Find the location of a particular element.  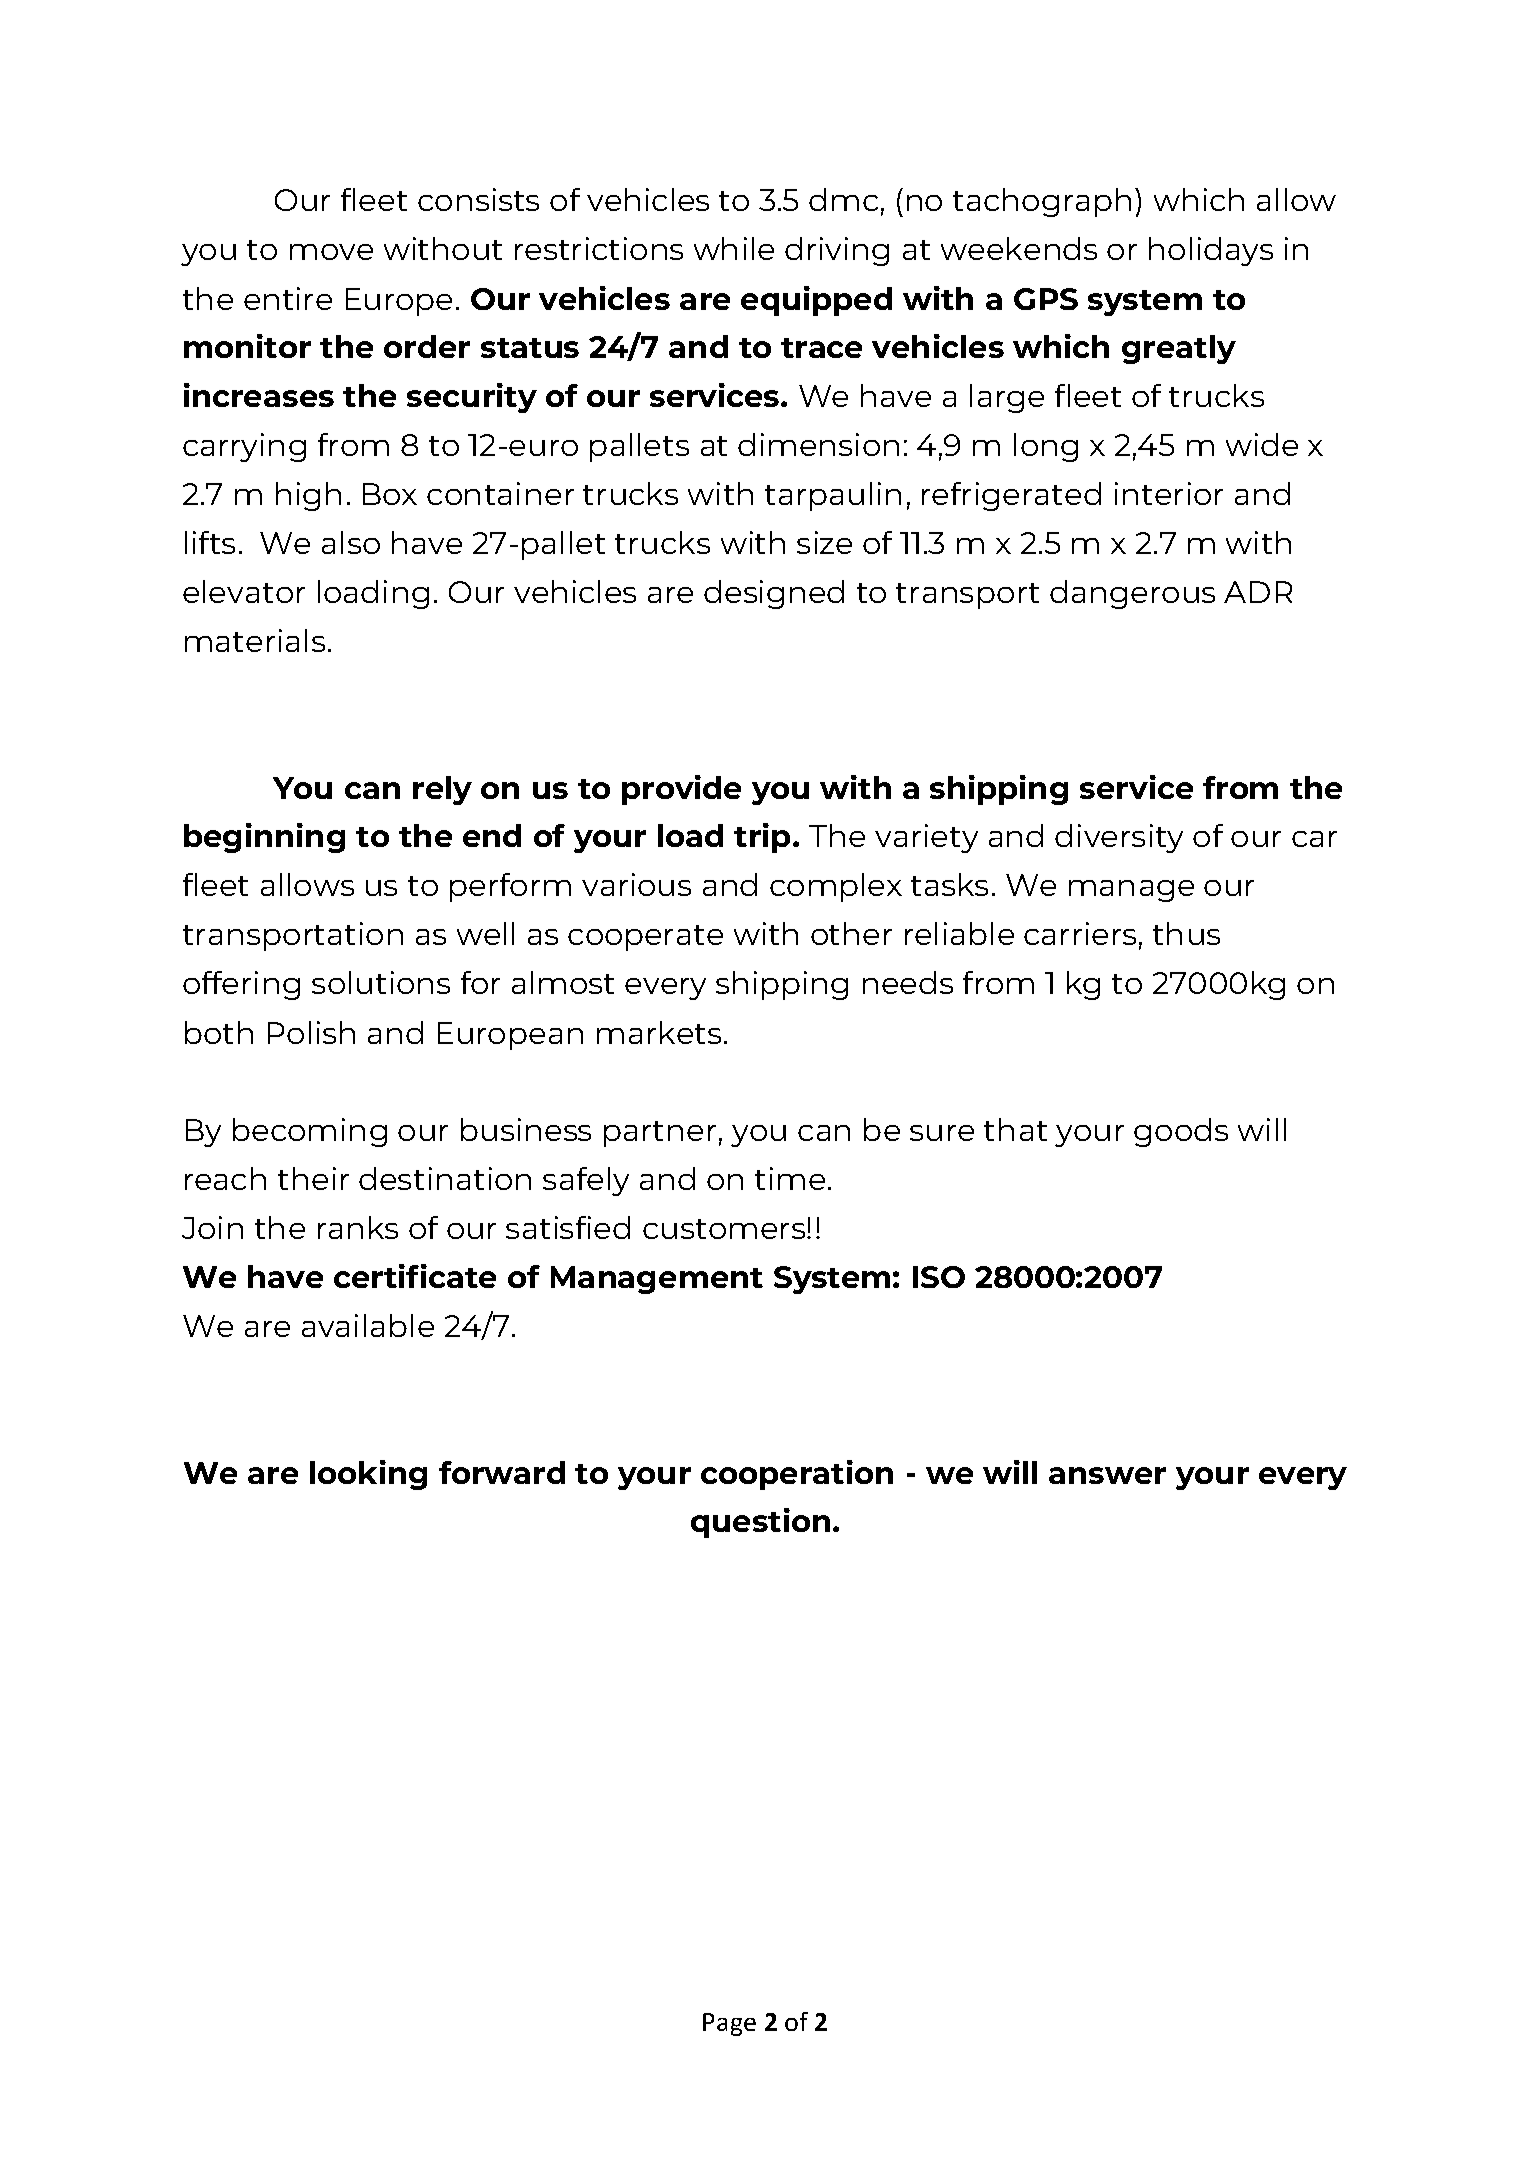

Page is located at coordinates (729, 2024).
